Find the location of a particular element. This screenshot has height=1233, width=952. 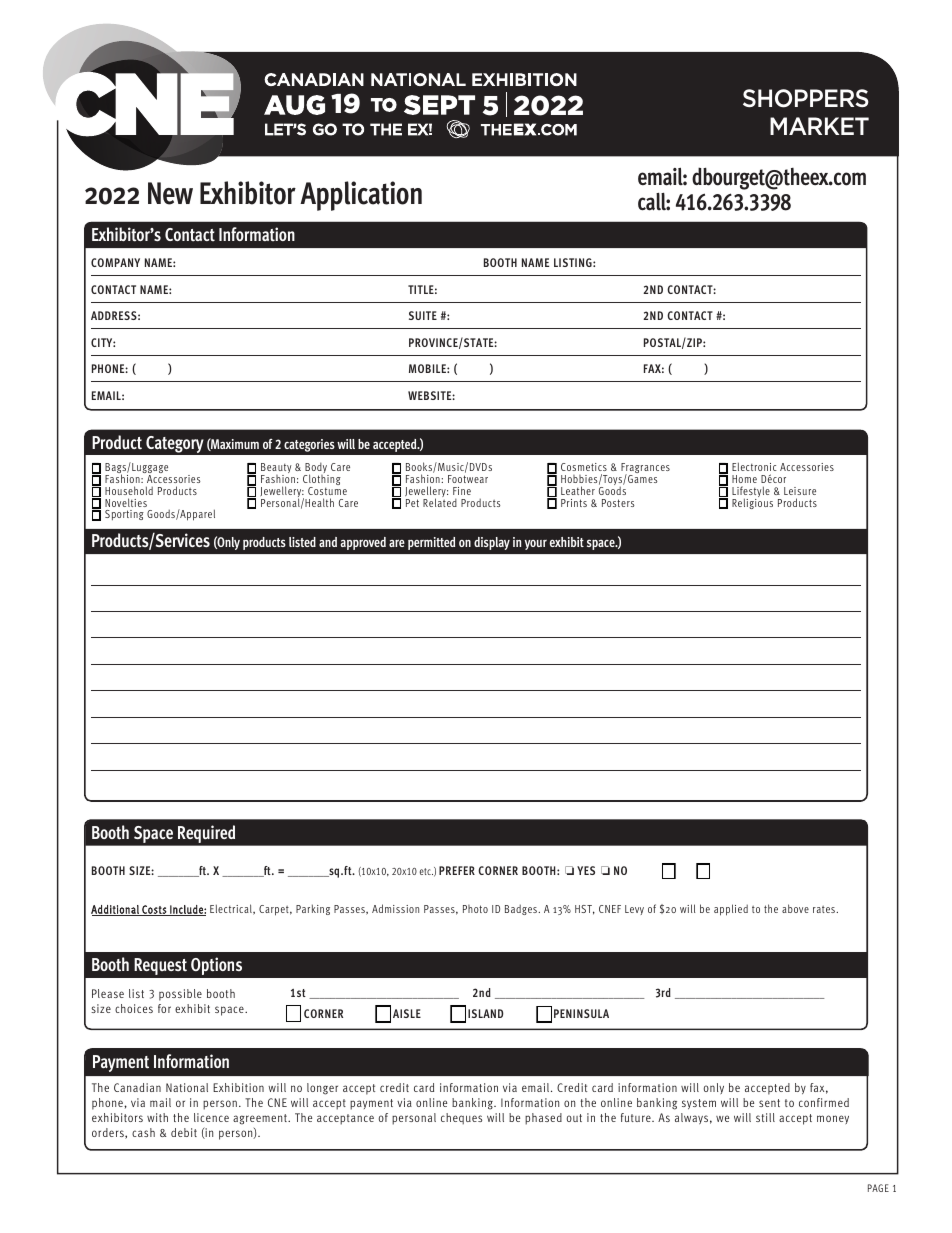

MARKET is located at coordinates (819, 126).
